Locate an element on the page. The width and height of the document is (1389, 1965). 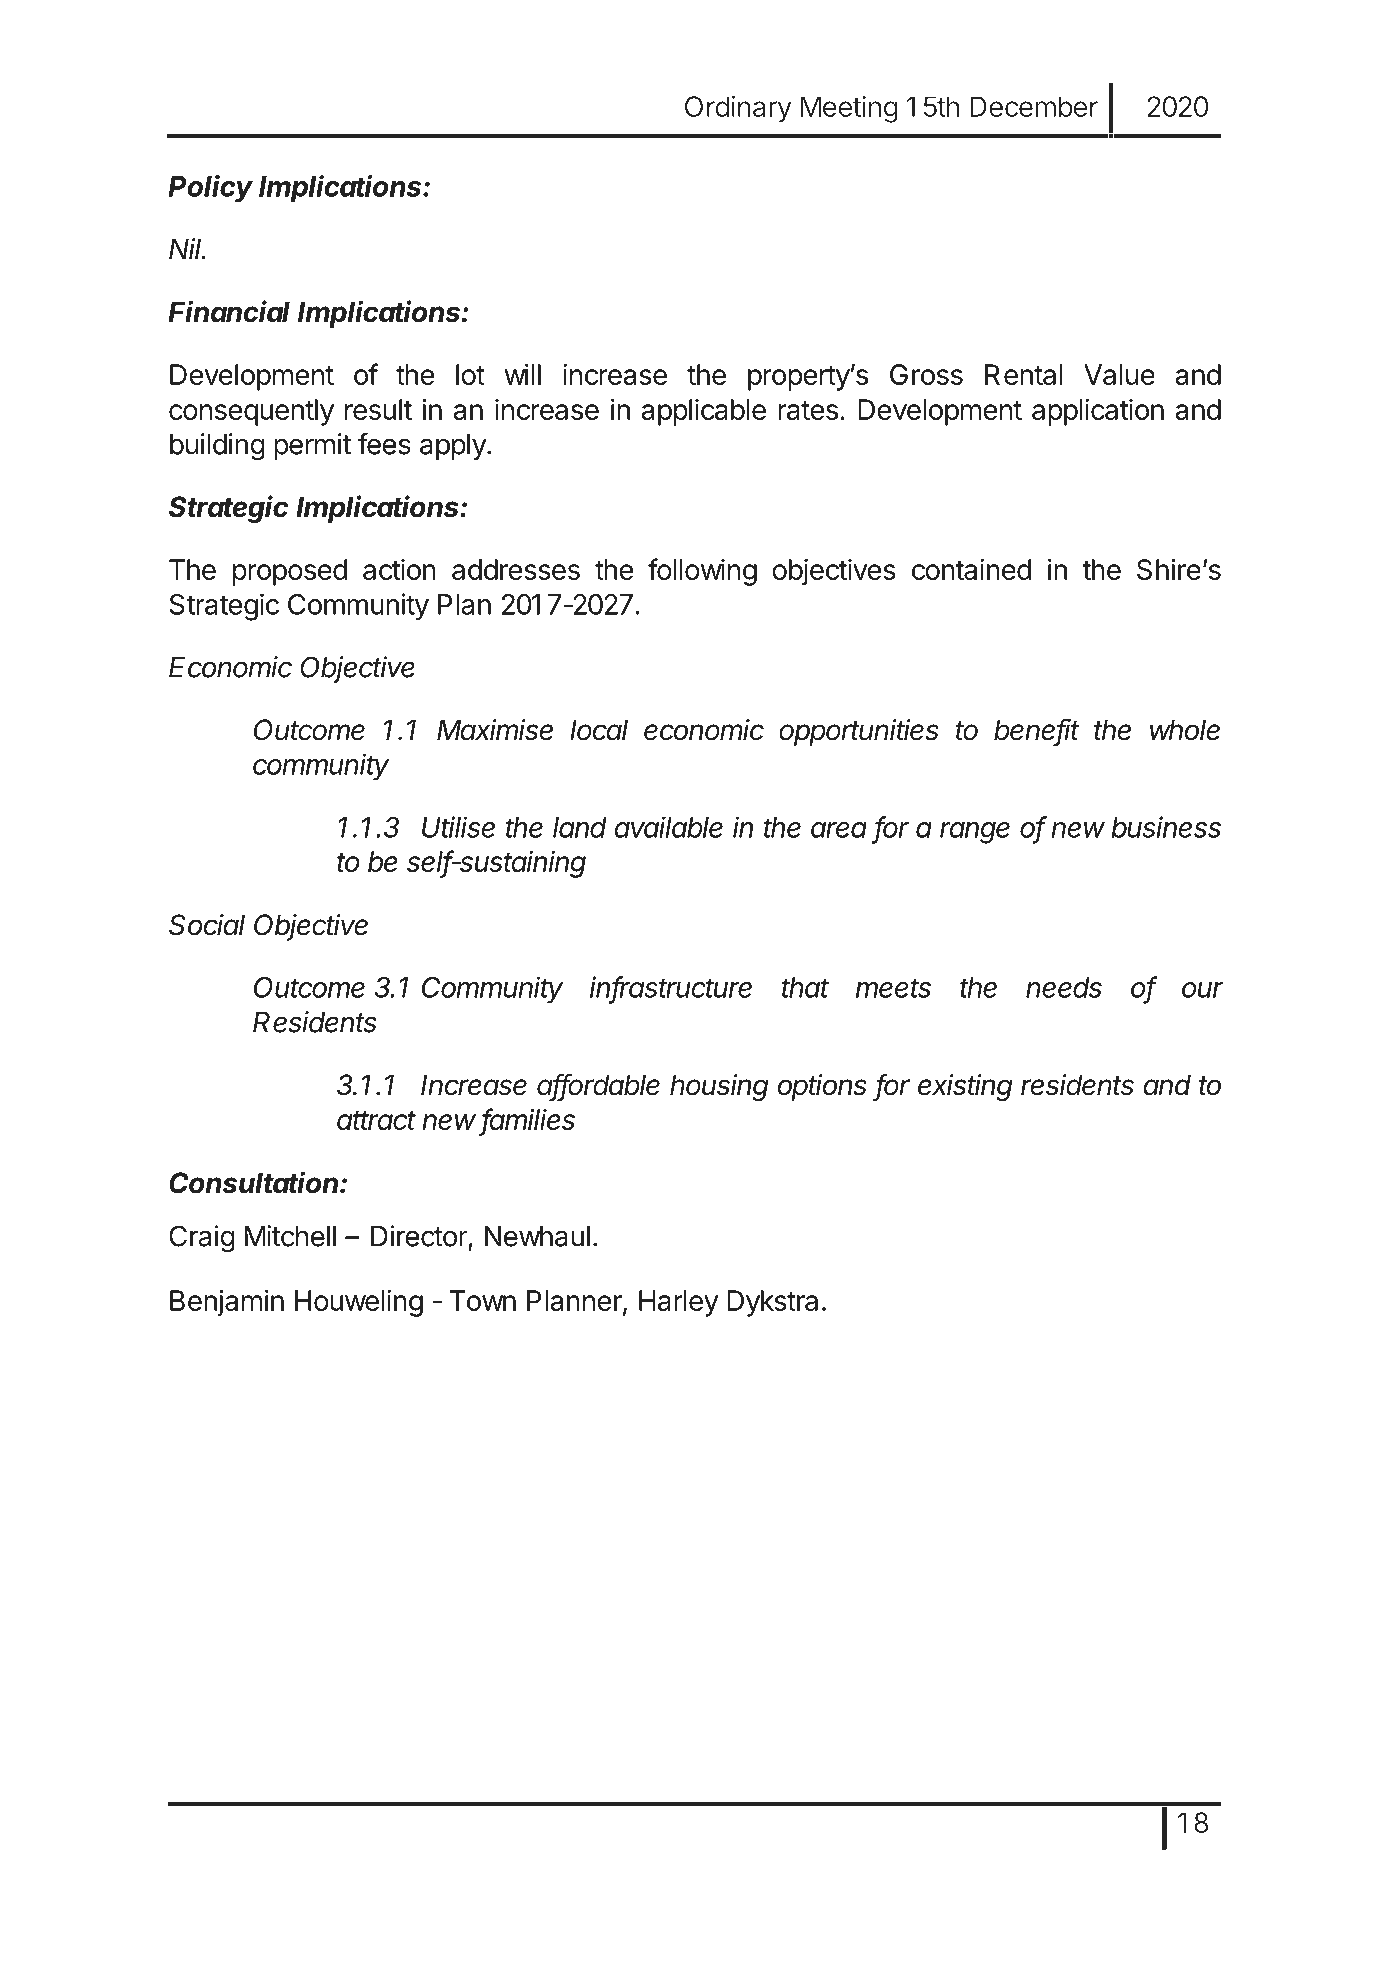
Policy is located at coordinates (210, 189).
